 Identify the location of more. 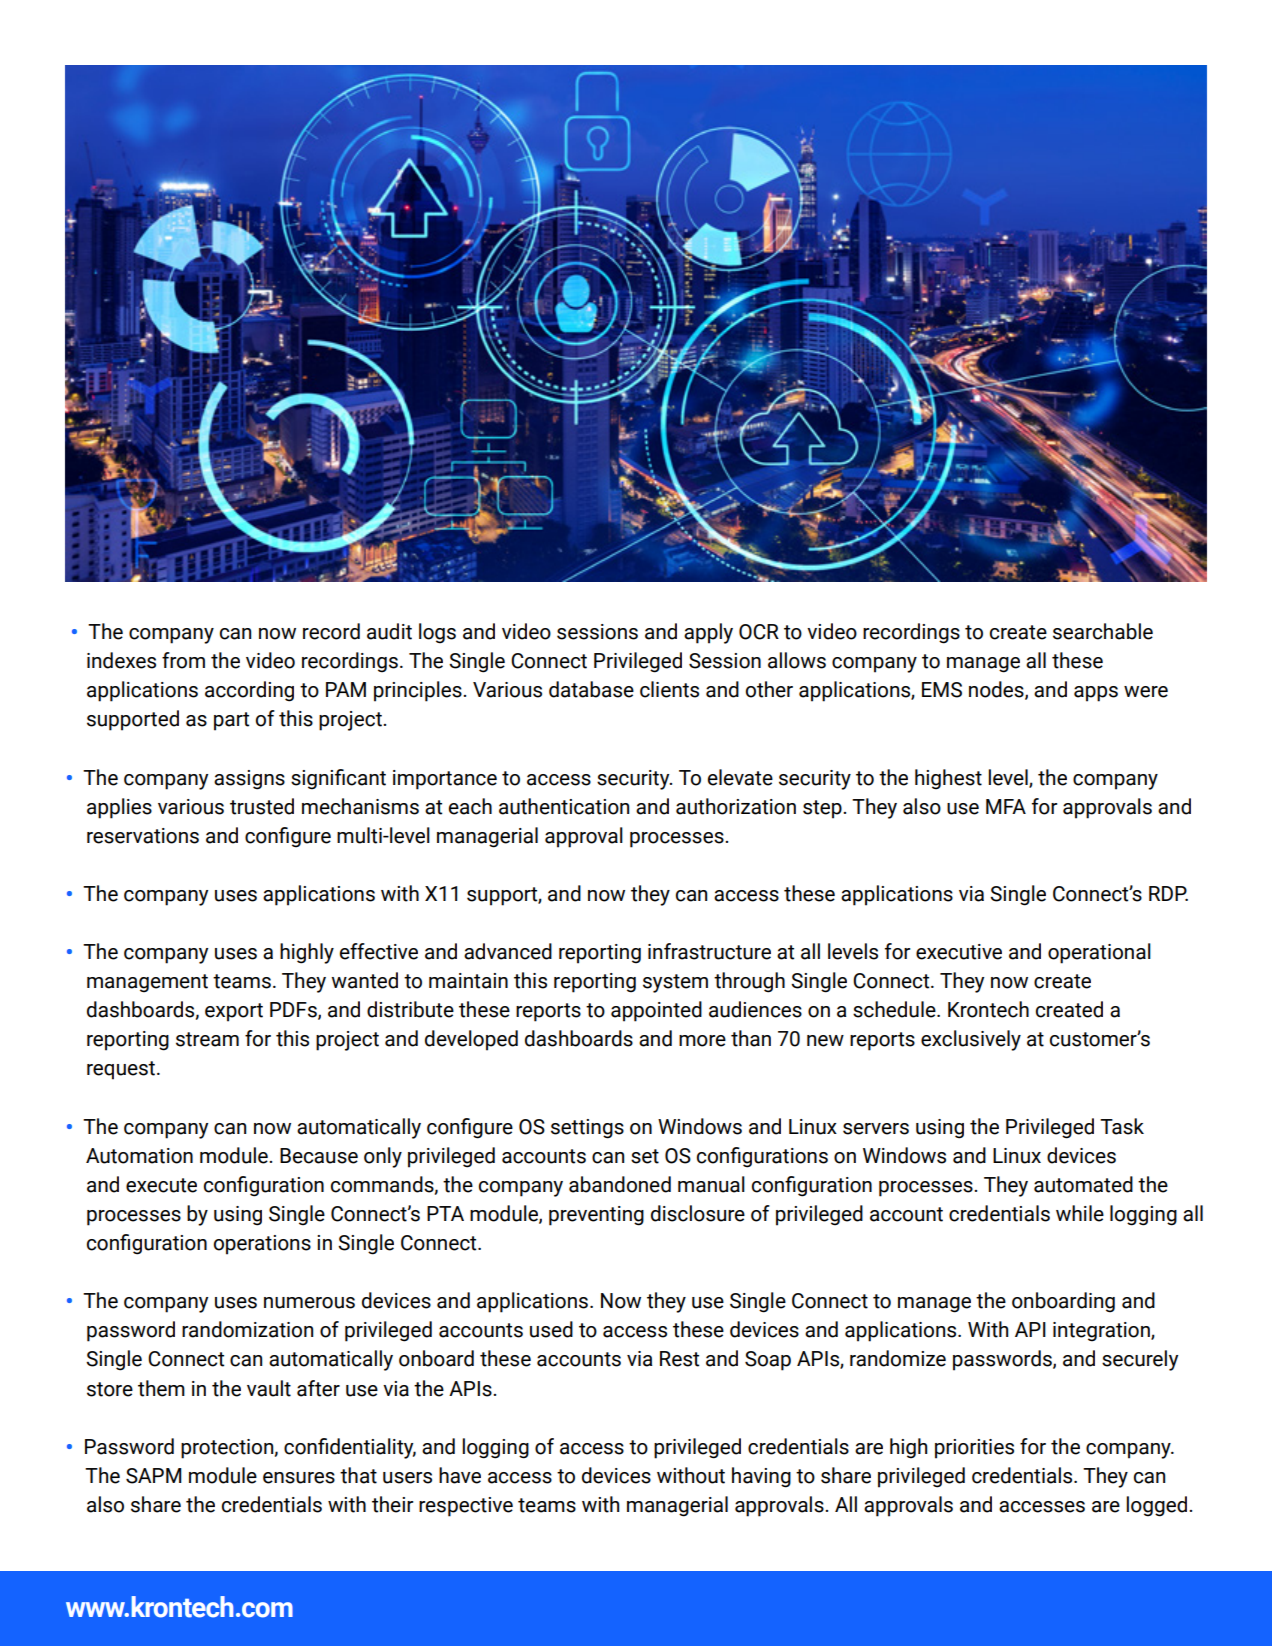
(702, 1041).
